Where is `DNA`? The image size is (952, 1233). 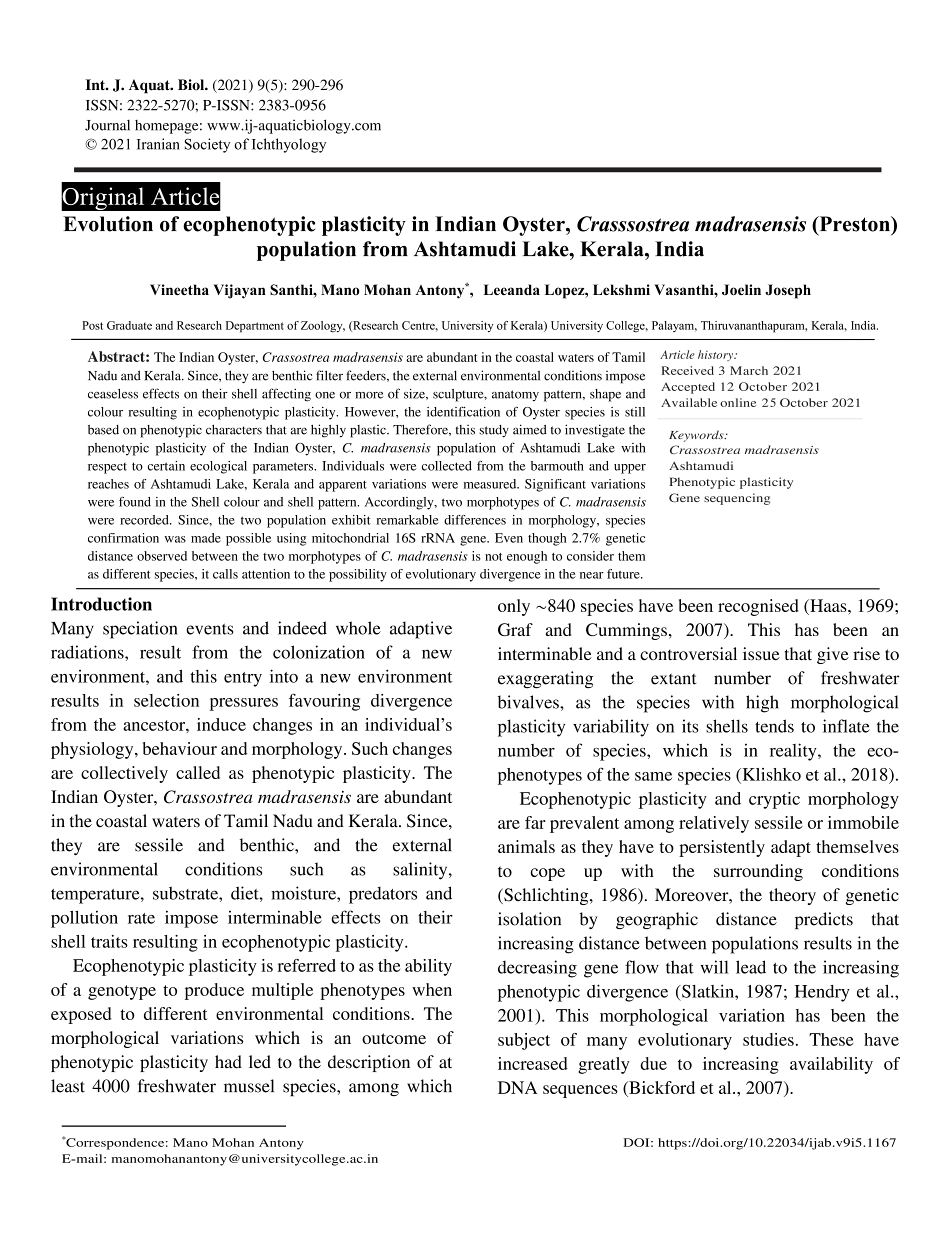 DNA is located at coordinates (518, 1087).
